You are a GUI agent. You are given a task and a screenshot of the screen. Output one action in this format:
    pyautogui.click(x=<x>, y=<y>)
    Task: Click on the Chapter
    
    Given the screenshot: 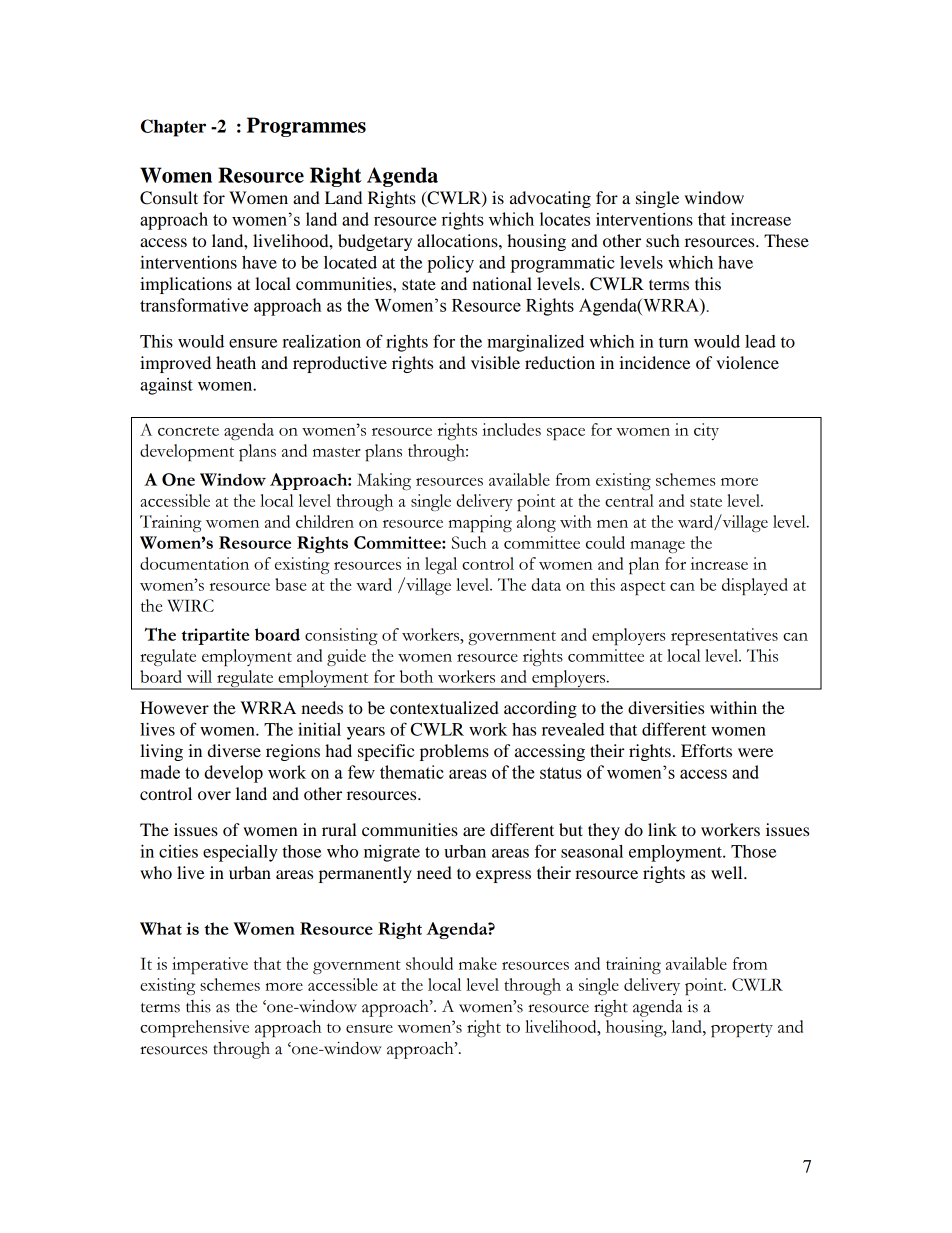 What is the action you would take?
    pyautogui.click(x=173, y=128)
